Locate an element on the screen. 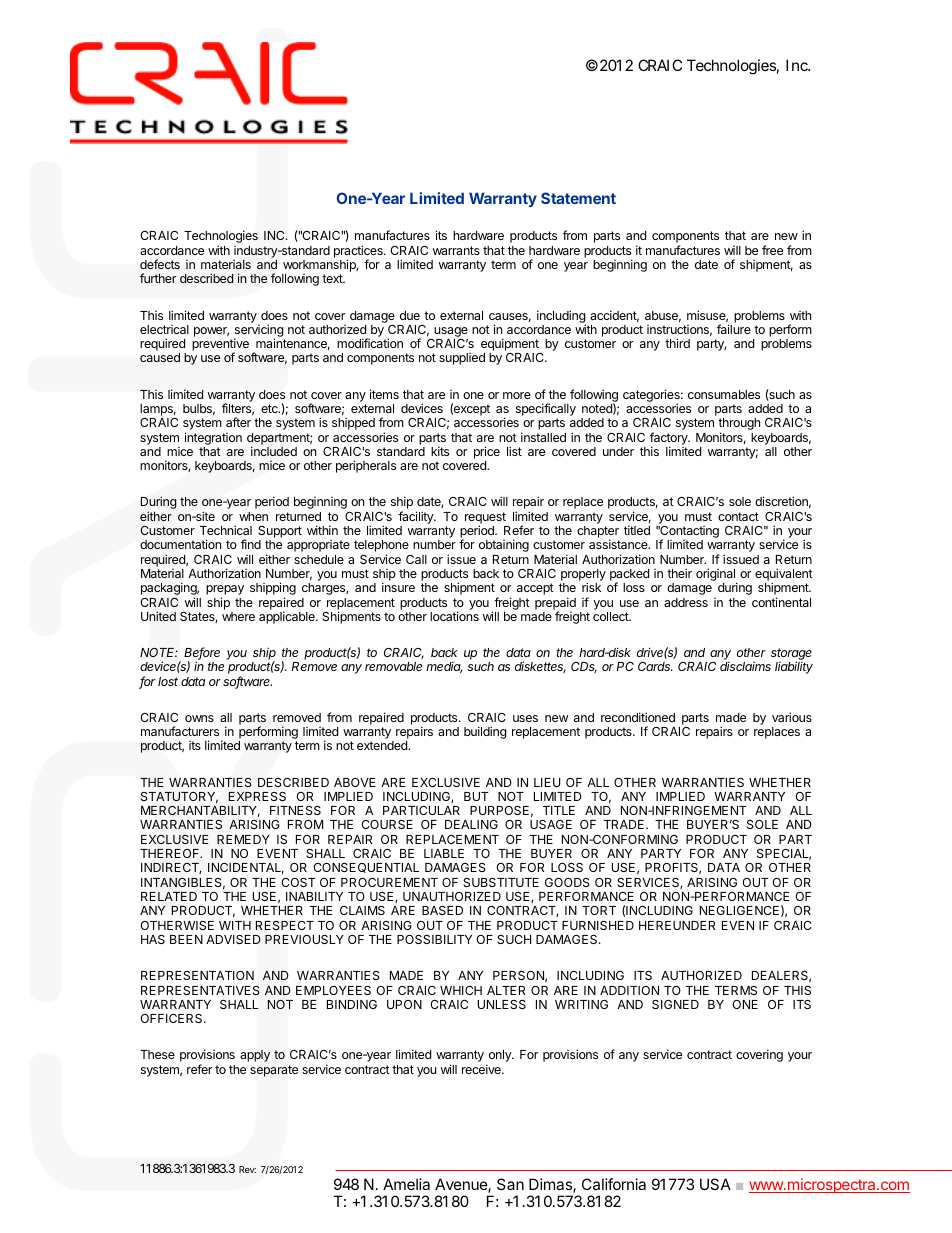  separate is located at coordinates (274, 1071).
